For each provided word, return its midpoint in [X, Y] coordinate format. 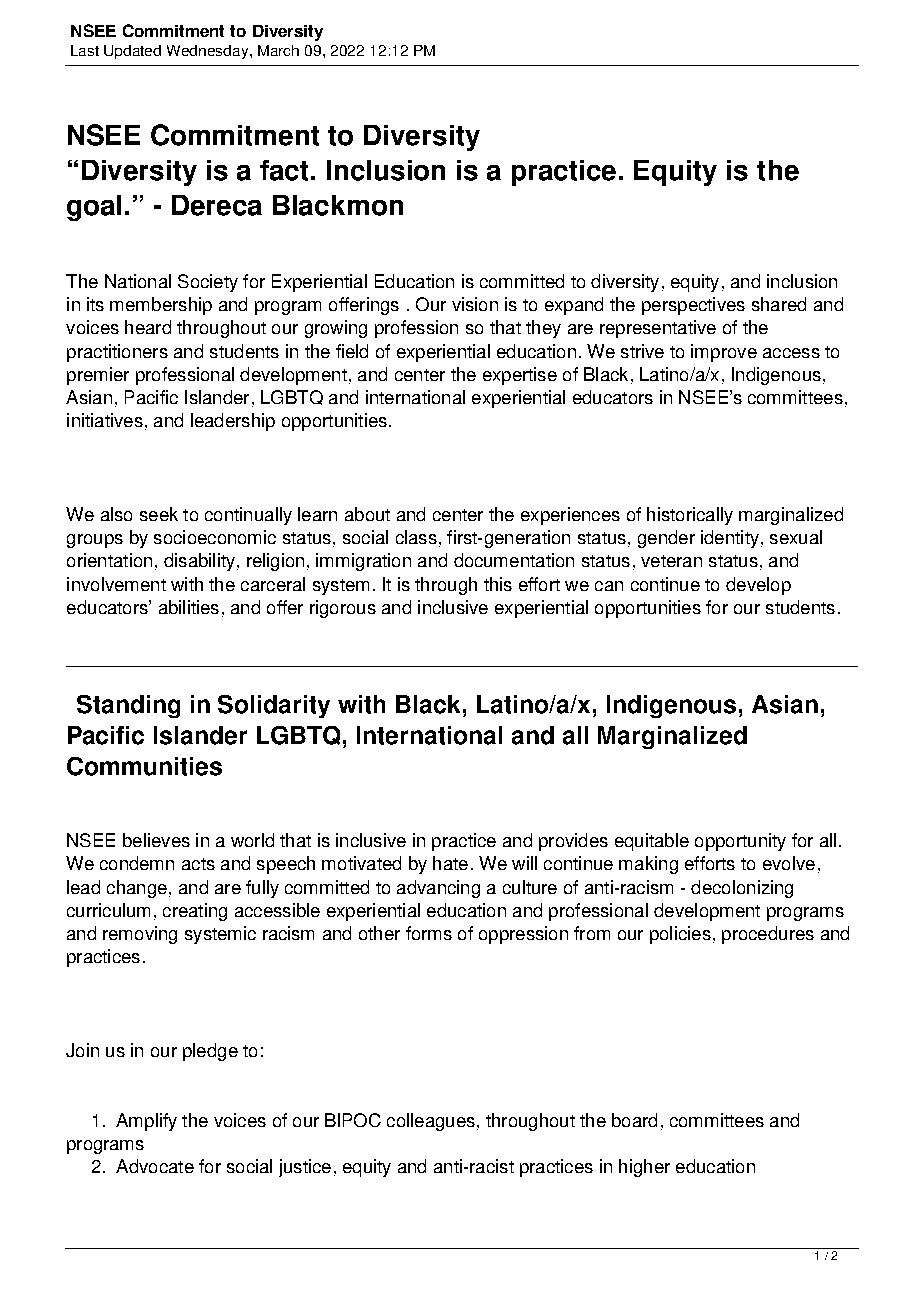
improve [724, 353]
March [278, 50]
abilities [189, 607]
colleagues [431, 1122]
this [498, 584]
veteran [671, 561]
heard [148, 327]
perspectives [693, 306]
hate [450, 863]
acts [198, 864]
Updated [132, 52]
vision [475, 304]
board [634, 1120]
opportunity [740, 842]
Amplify [146, 1122]
